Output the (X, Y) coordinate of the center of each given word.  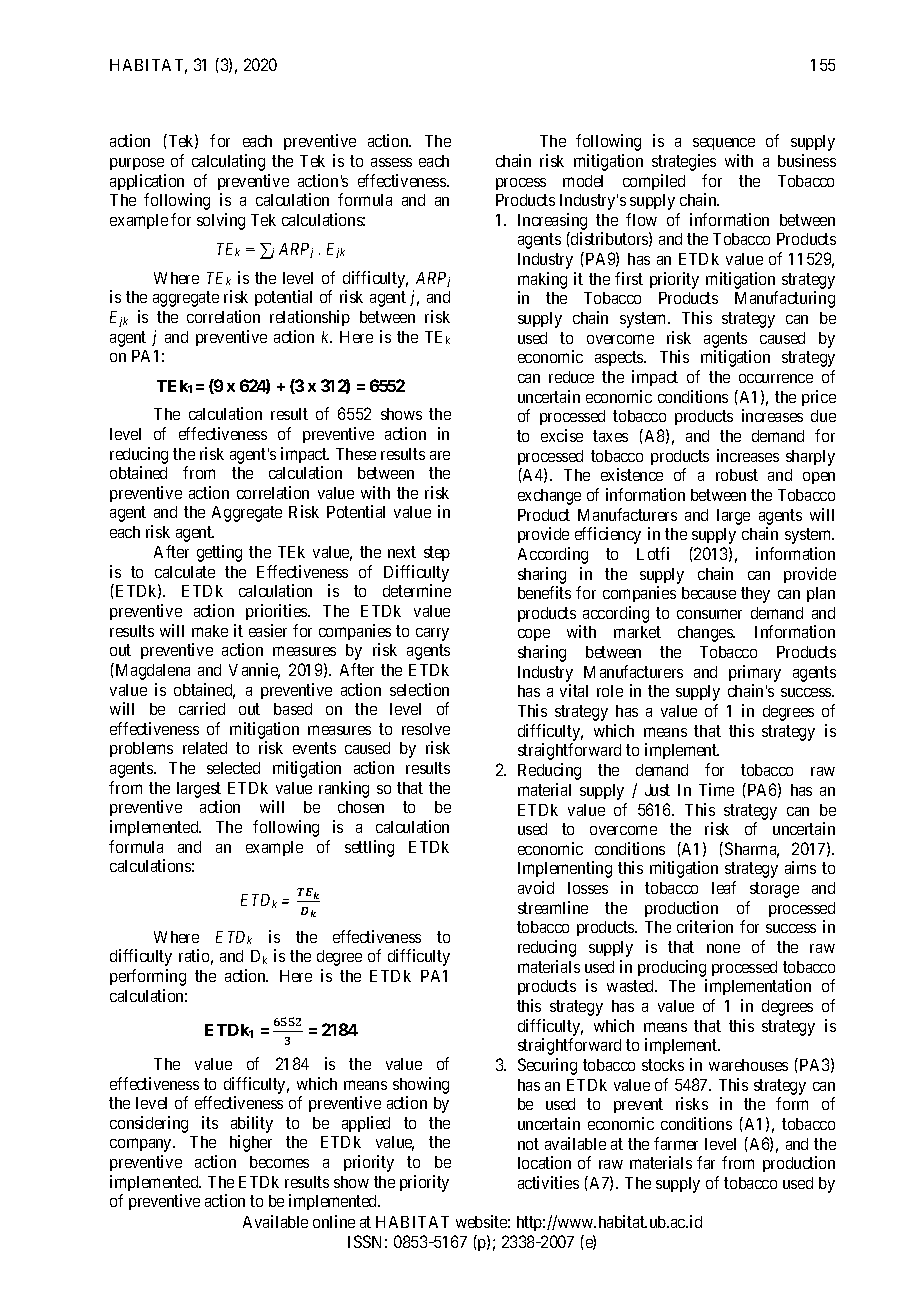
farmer (676, 1143)
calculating (228, 162)
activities (548, 1182)
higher (251, 1143)
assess (391, 162)
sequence (724, 144)
